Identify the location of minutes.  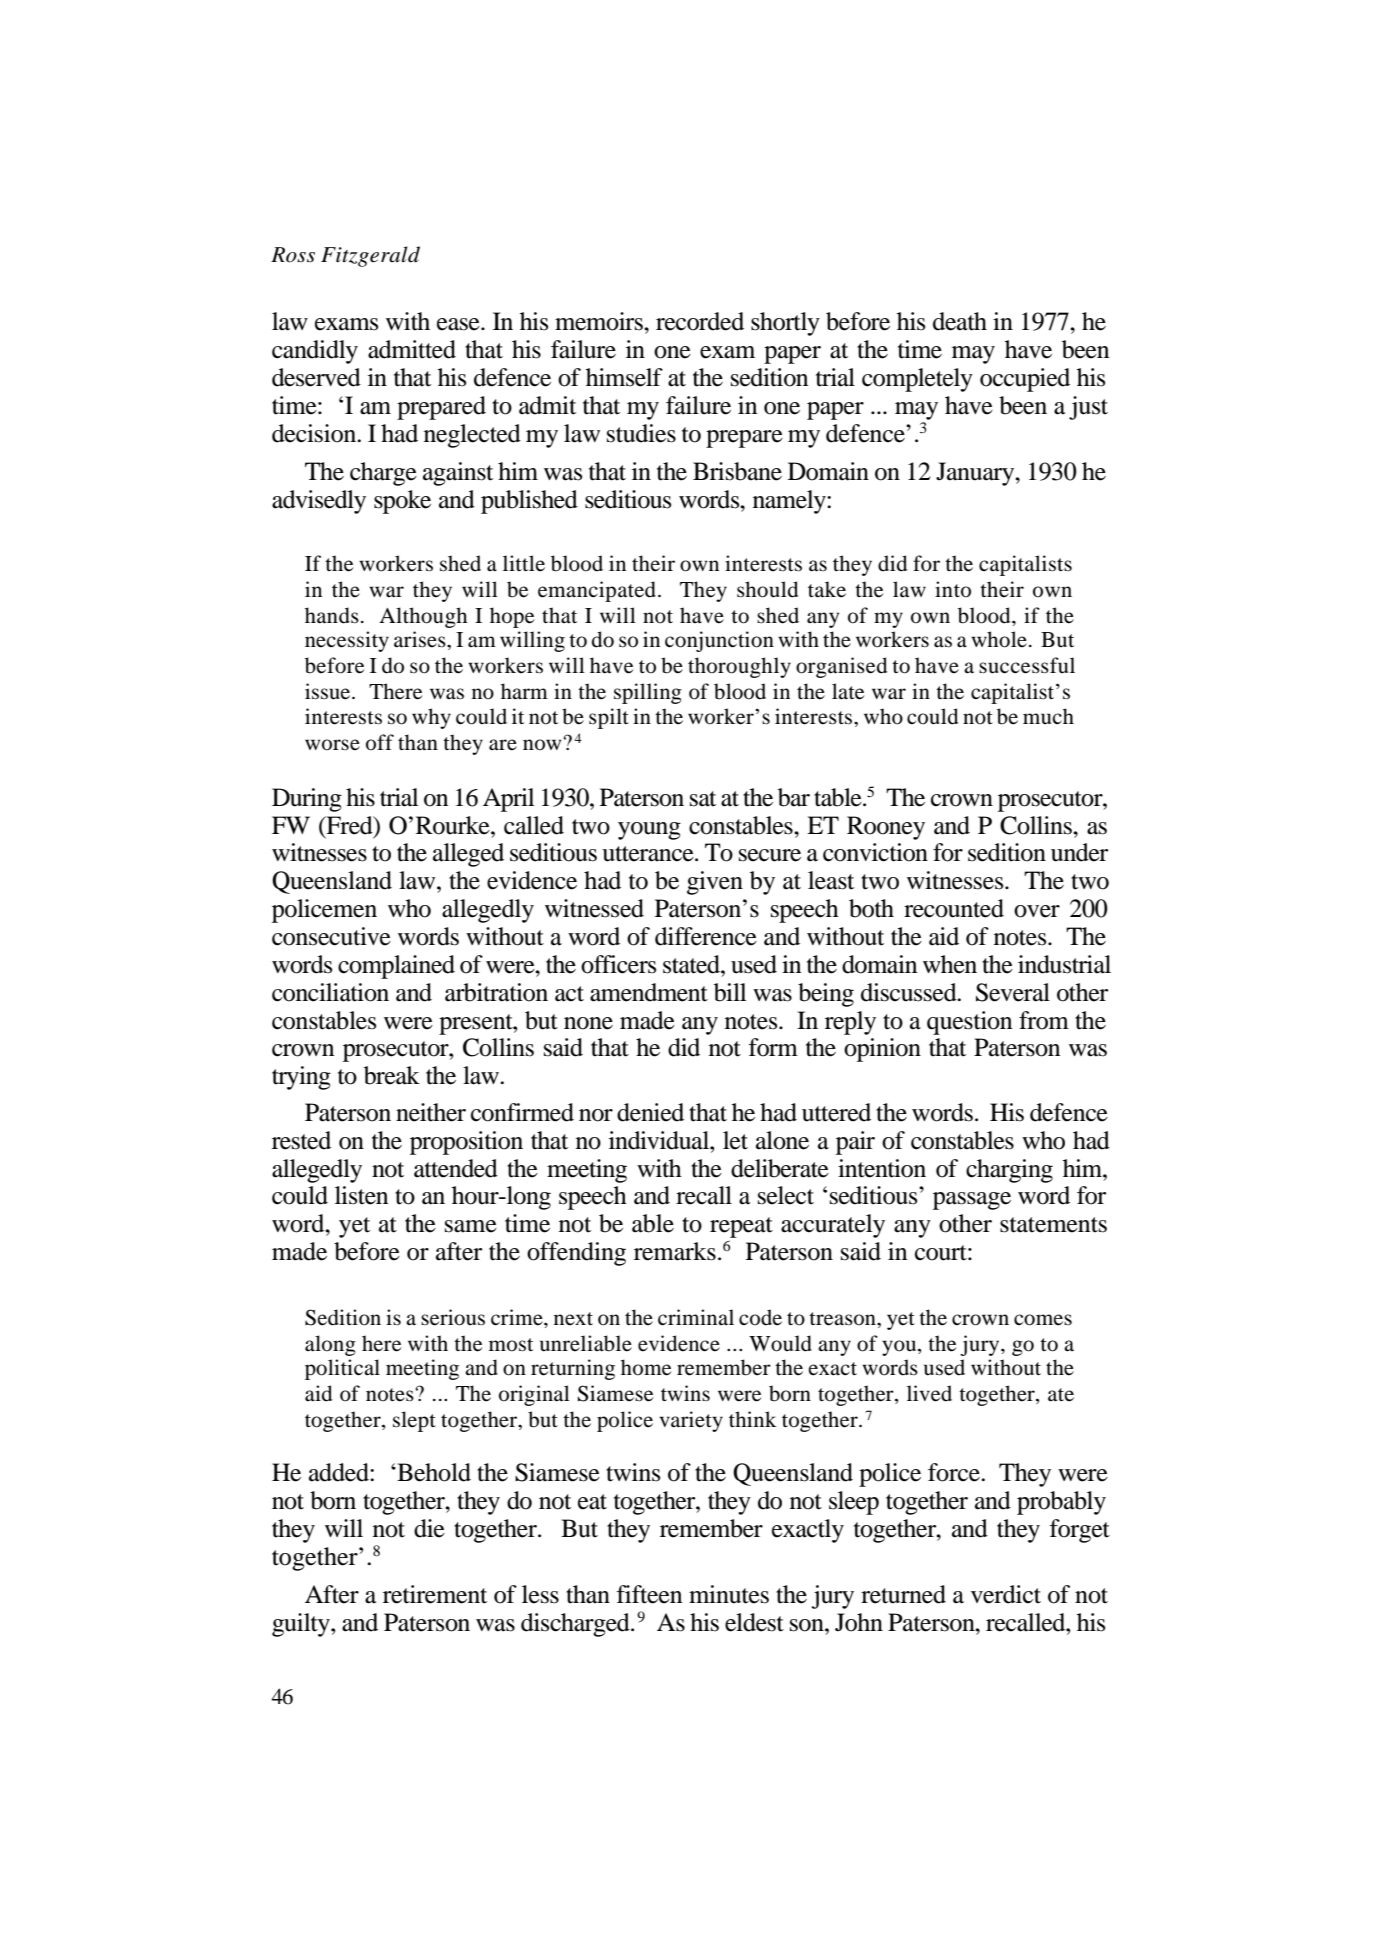
(729, 1594).
